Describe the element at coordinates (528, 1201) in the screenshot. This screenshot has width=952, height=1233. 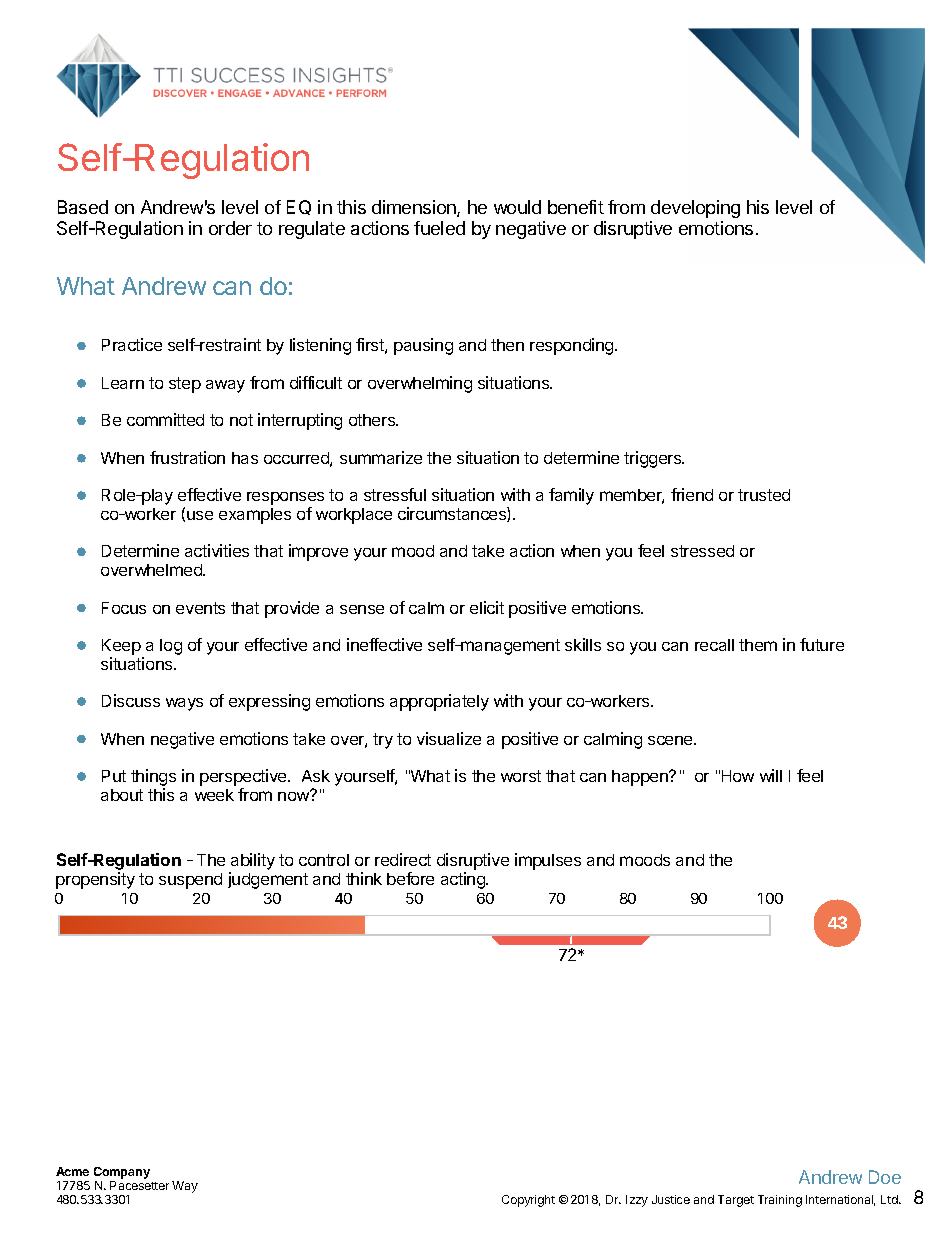
I see `Copyright` at that location.
